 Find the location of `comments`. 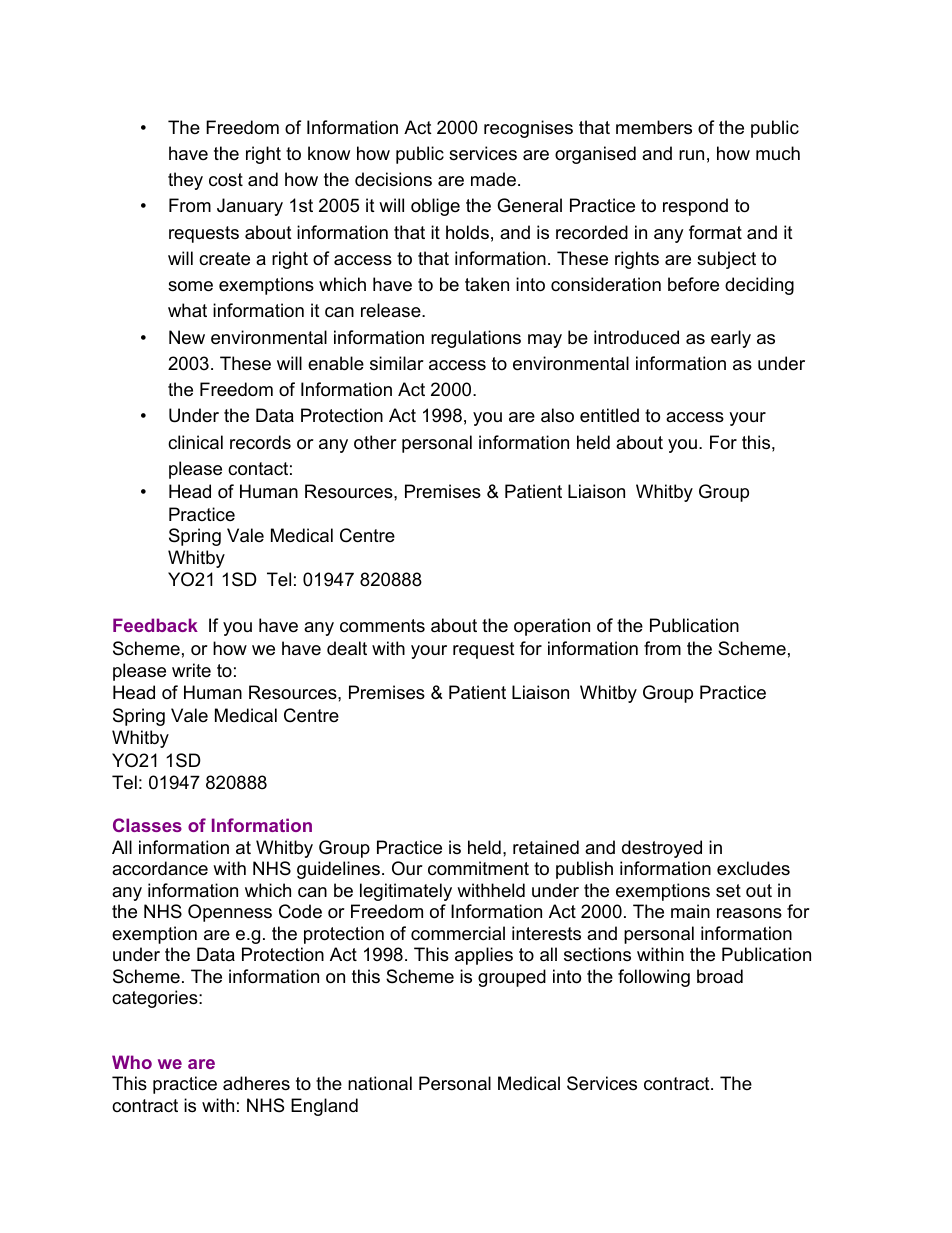

comments is located at coordinates (382, 626).
